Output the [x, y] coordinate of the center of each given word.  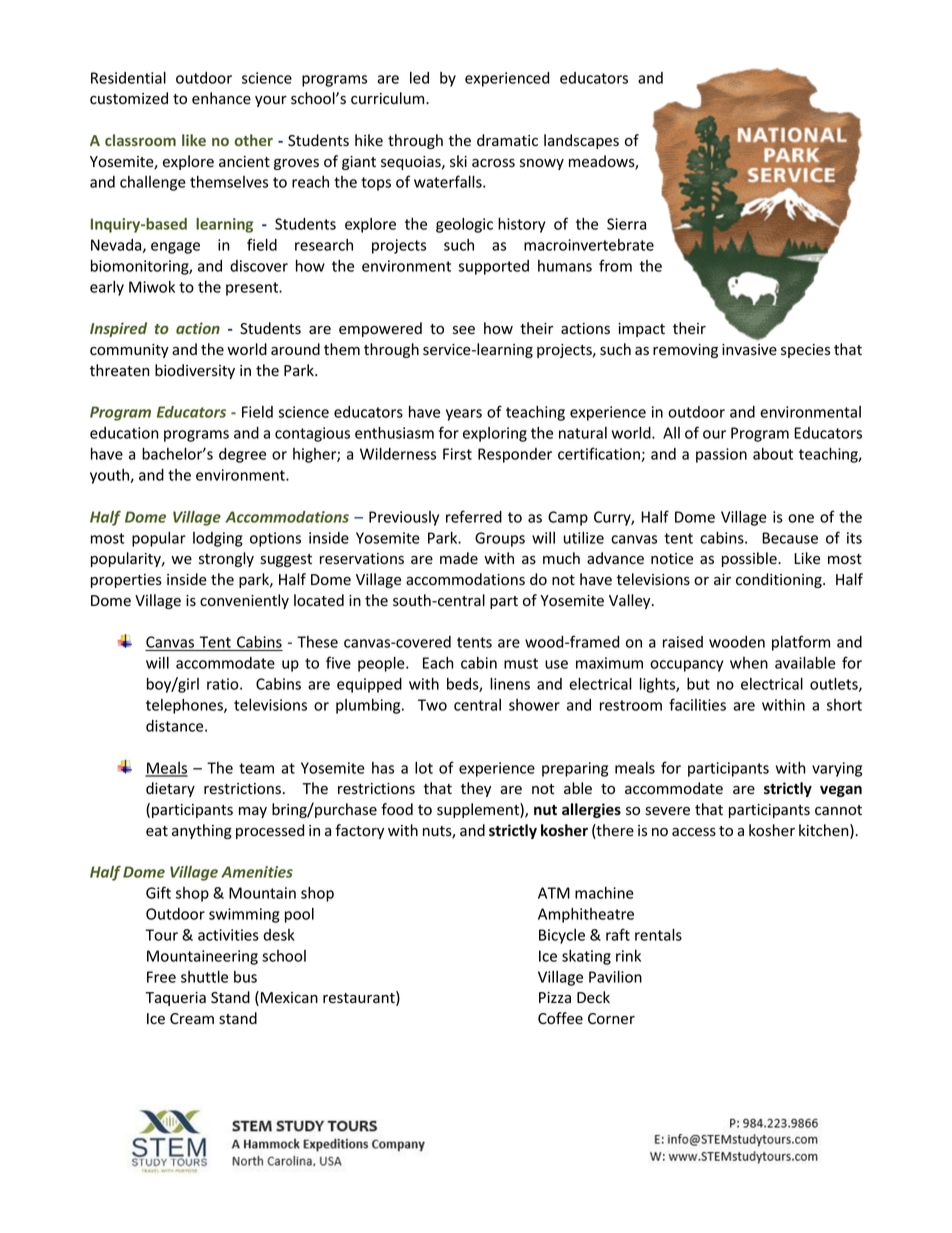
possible [750, 559]
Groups [500, 539]
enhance [221, 98]
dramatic [507, 140]
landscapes [581, 141]
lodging [218, 539]
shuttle [204, 976]
